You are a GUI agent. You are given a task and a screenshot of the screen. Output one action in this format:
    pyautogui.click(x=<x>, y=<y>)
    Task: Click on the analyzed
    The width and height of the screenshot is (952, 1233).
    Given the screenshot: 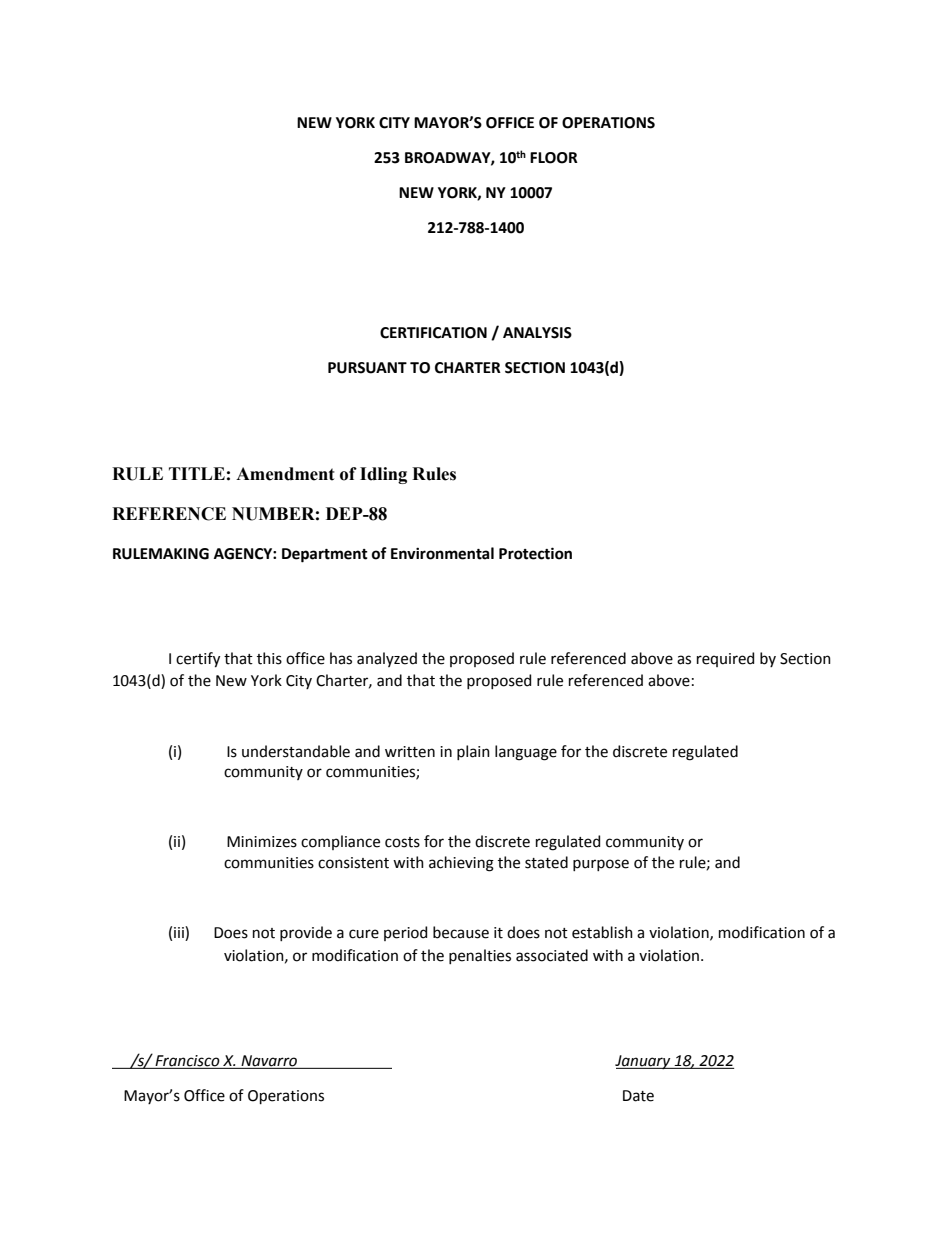 What is the action you would take?
    pyautogui.click(x=387, y=659)
